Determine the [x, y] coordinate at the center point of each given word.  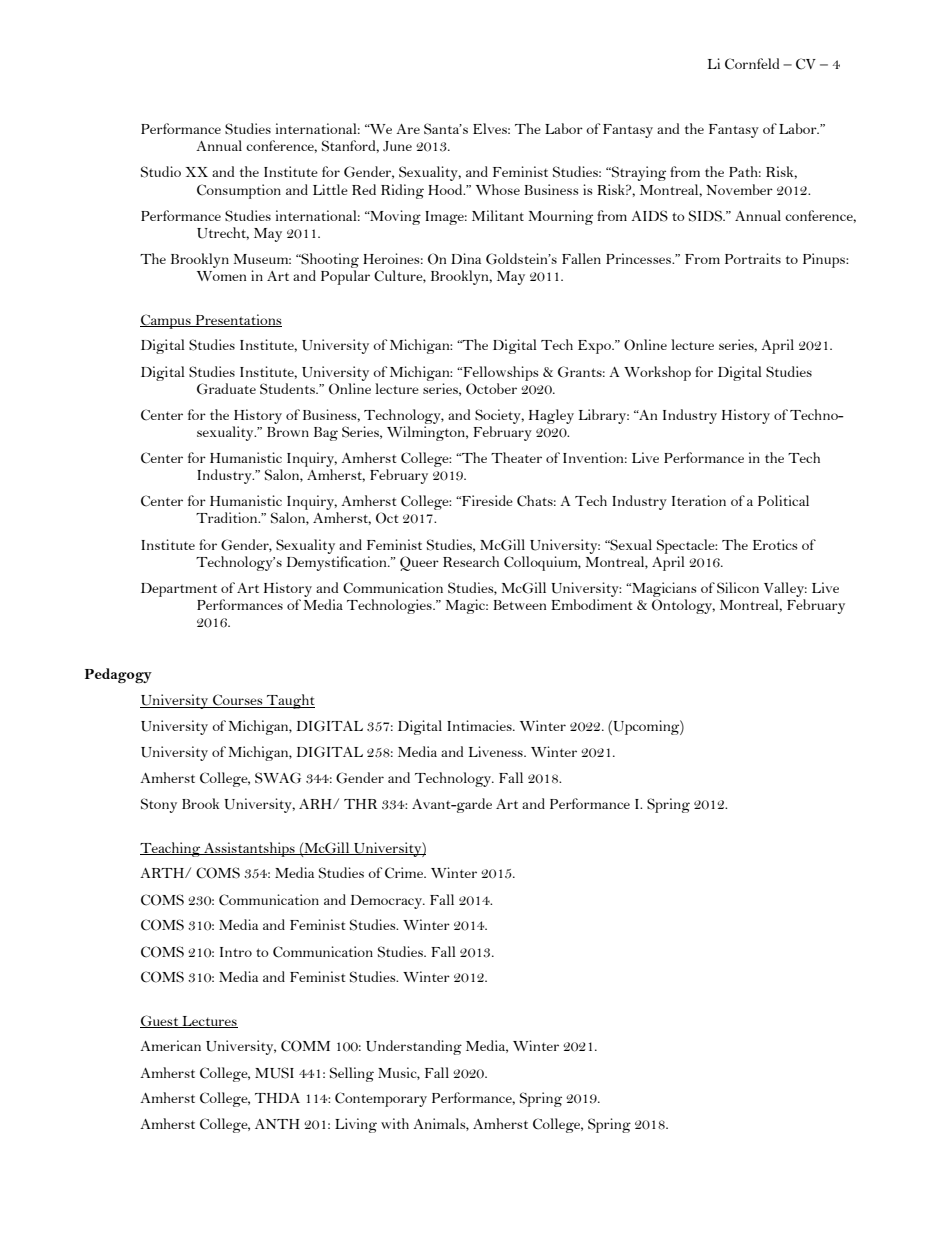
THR [360, 804]
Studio [161, 172]
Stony [159, 805]
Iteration [699, 500]
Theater [516, 457]
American [170, 1045]
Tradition [228, 517]
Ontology [683, 606]
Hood [446, 189]
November [739, 189]
